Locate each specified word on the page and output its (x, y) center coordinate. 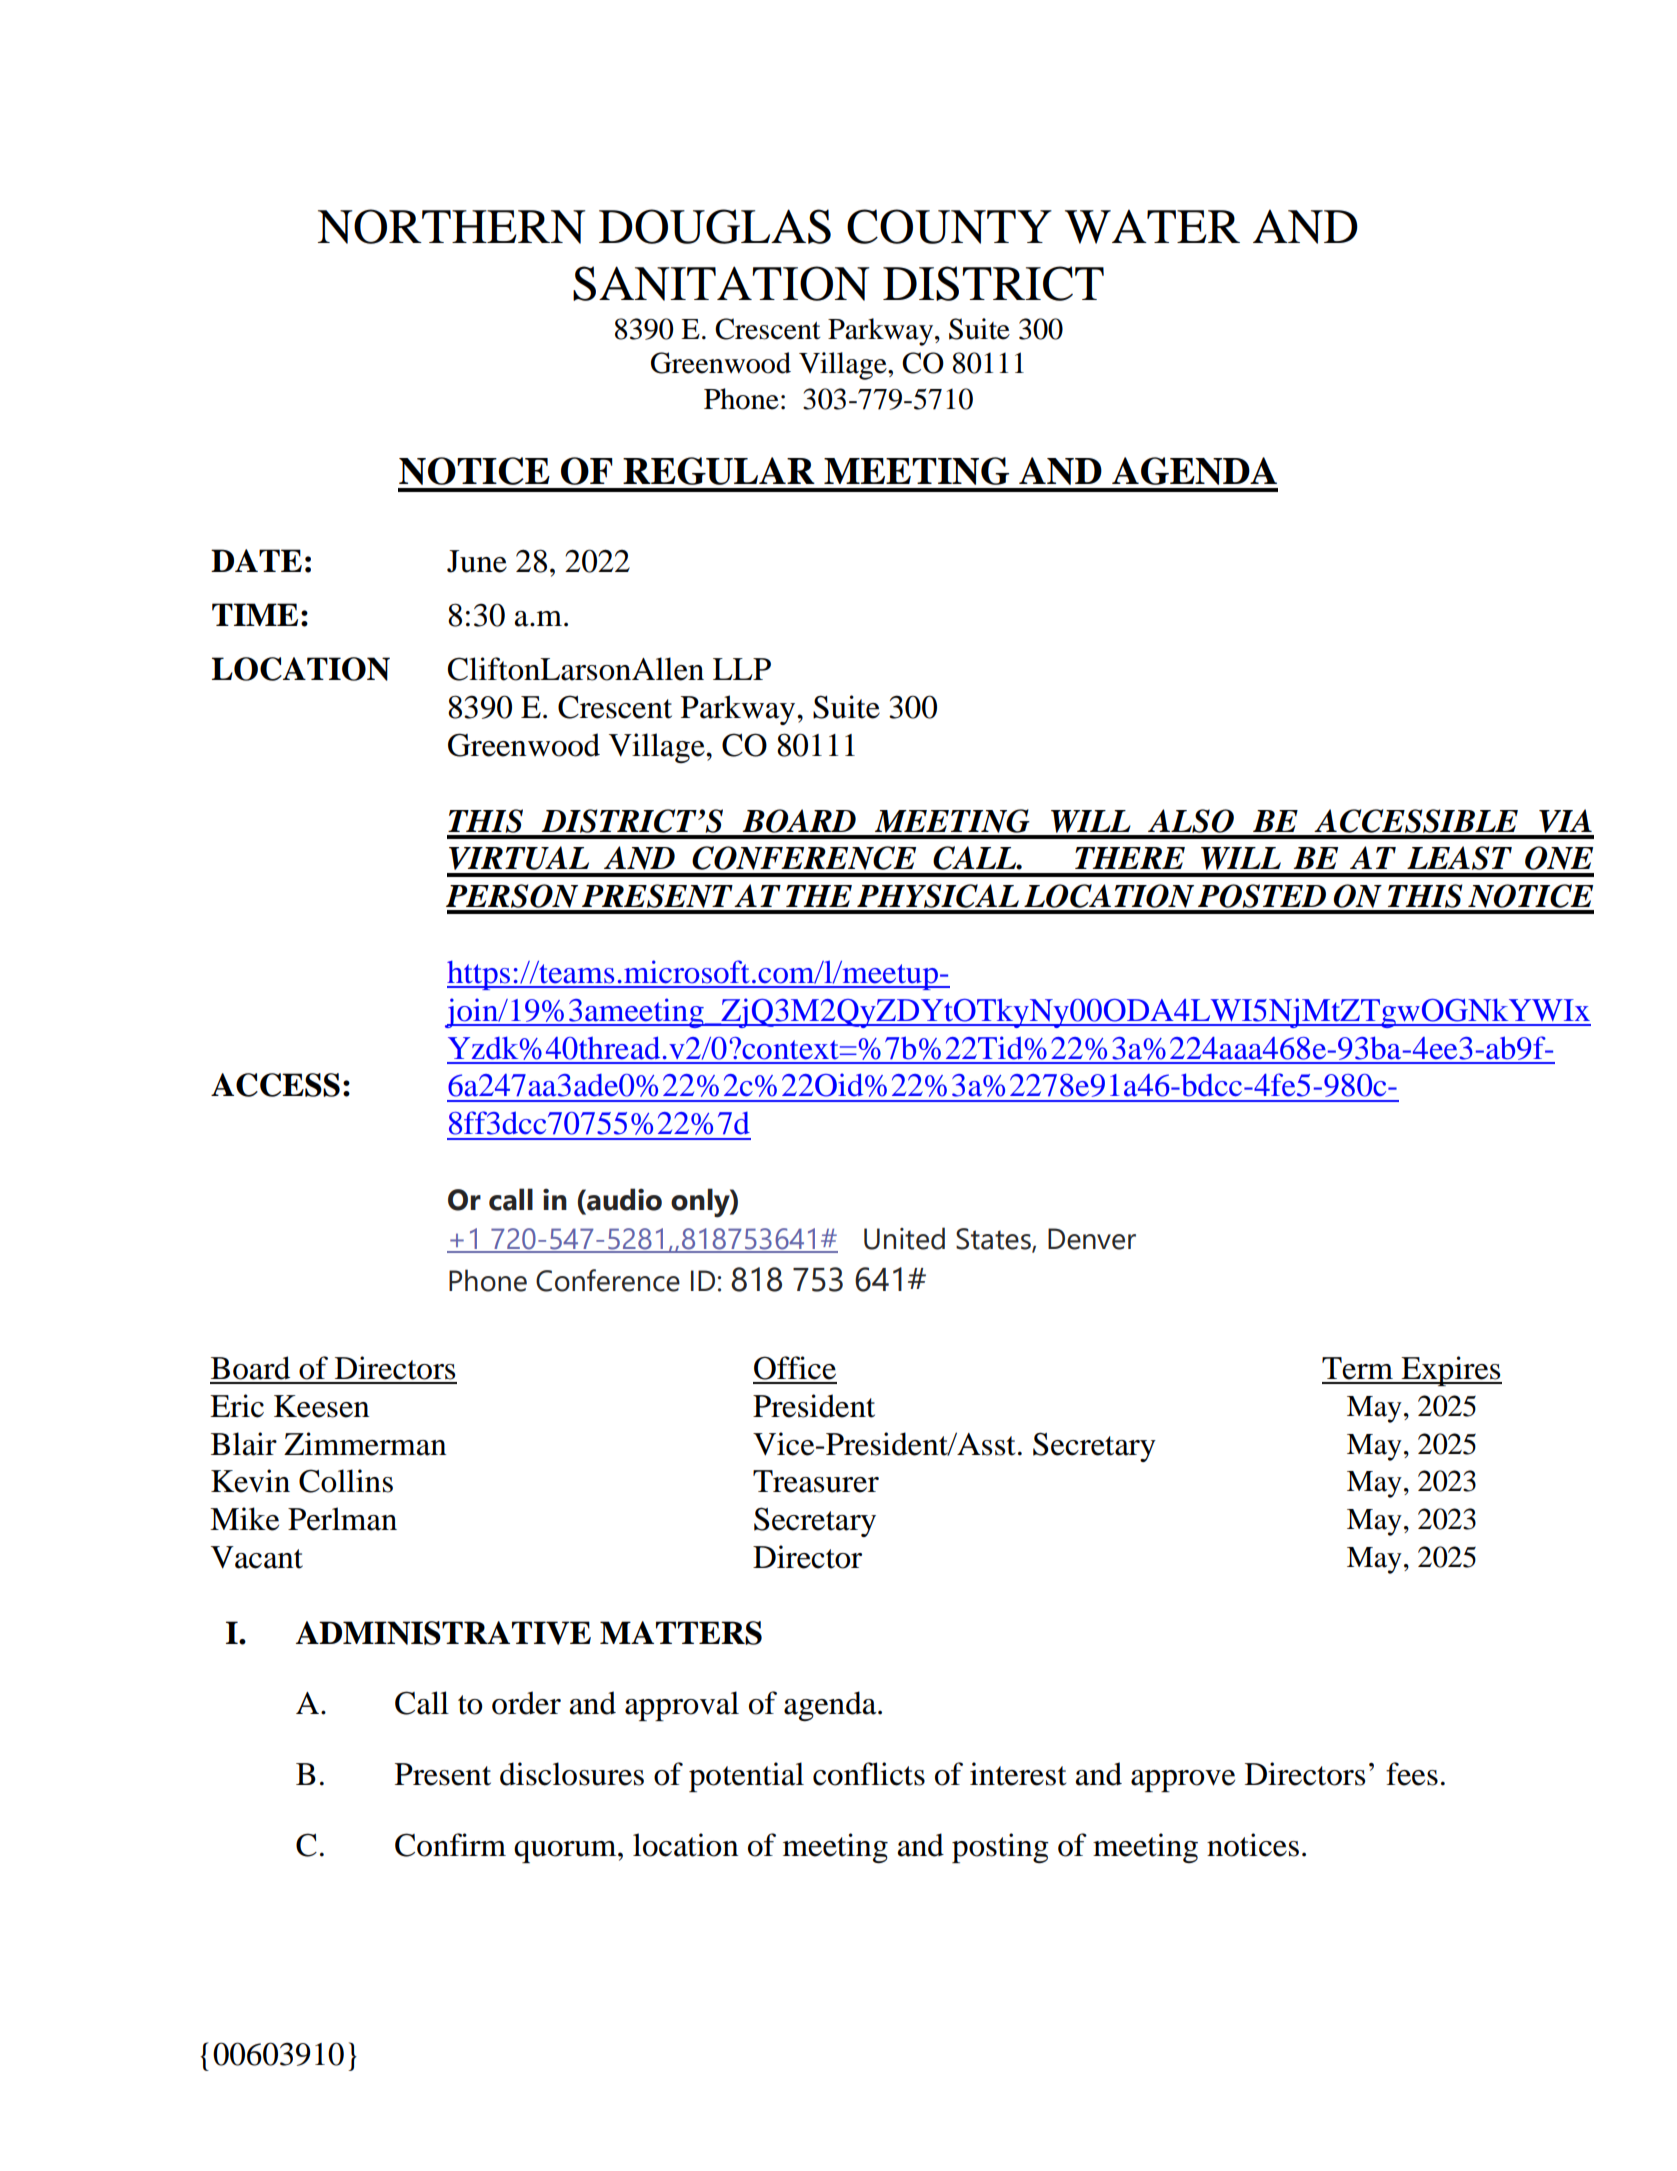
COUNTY (949, 226)
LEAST (1459, 858)
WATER (1152, 227)
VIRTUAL (519, 858)
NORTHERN (452, 226)
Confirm (450, 1845)
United (904, 1238)
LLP (742, 669)
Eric (237, 1406)
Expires (1450, 1371)
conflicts (869, 1774)
